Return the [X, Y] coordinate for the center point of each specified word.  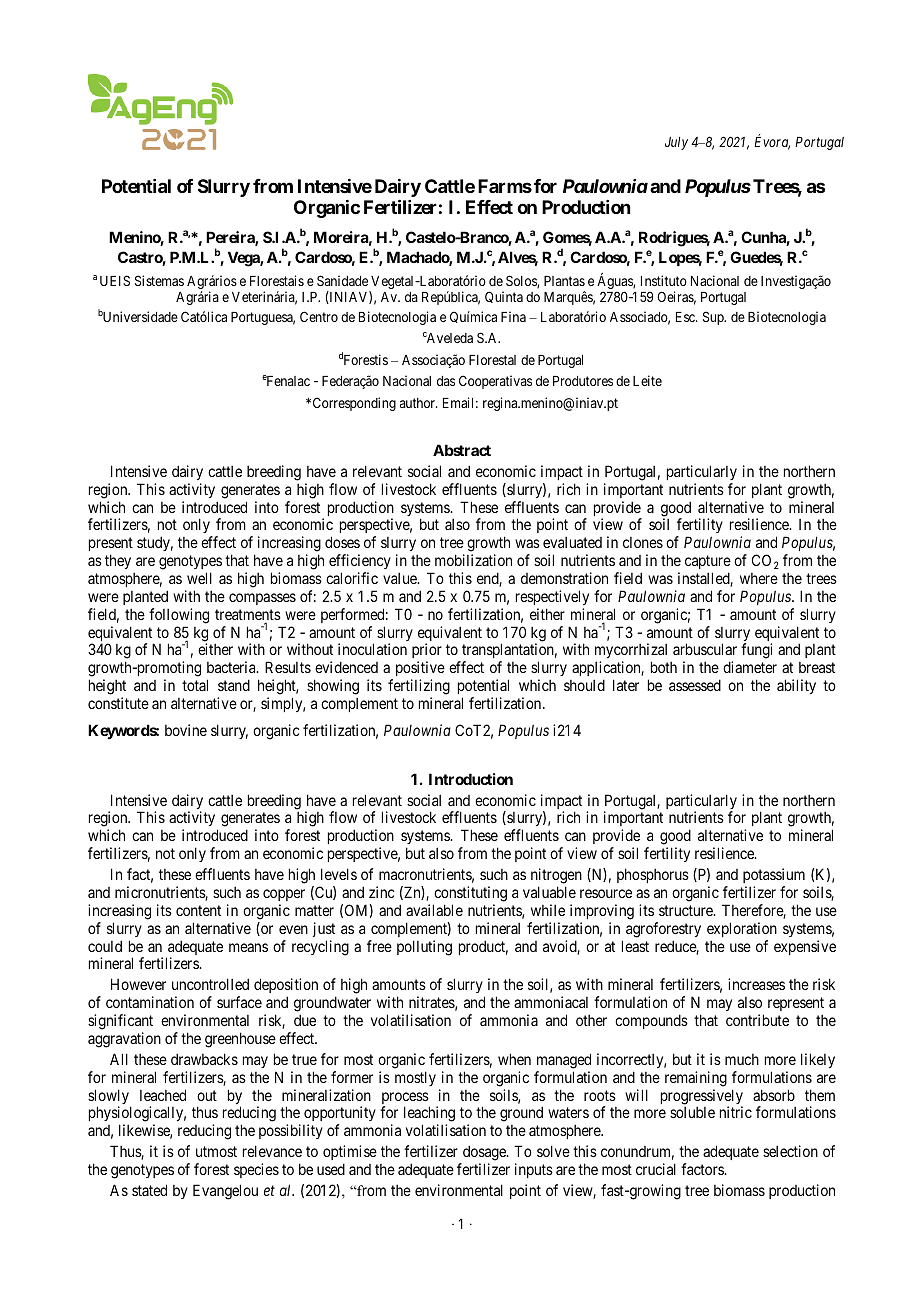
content [198, 910]
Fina [513, 316]
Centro [319, 316]
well [199, 578]
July [676, 143]
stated [149, 1190]
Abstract [462, 450]
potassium [774, 875]
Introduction [471, 779]
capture [708, 562]
